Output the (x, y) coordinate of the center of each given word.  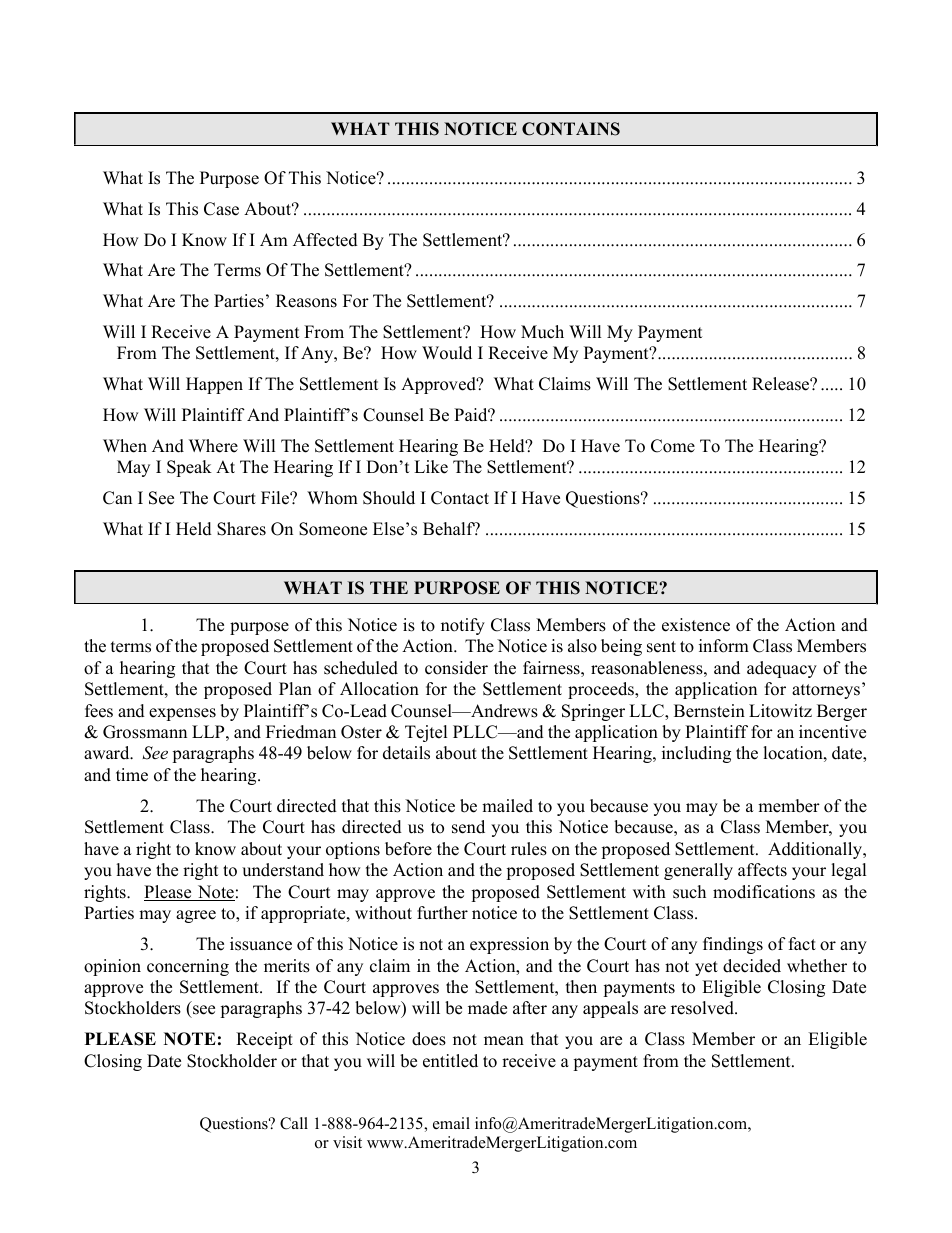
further (442, 913)
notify (463, 626)
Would (447, 353)
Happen (214, 385)
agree (196, 916)
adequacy (782, 669)
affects (762, 870)
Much (542, 332)
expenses (182, 714)
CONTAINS (571, 129)
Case (221, 209)
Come (673, 446)
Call (294, 1123)
